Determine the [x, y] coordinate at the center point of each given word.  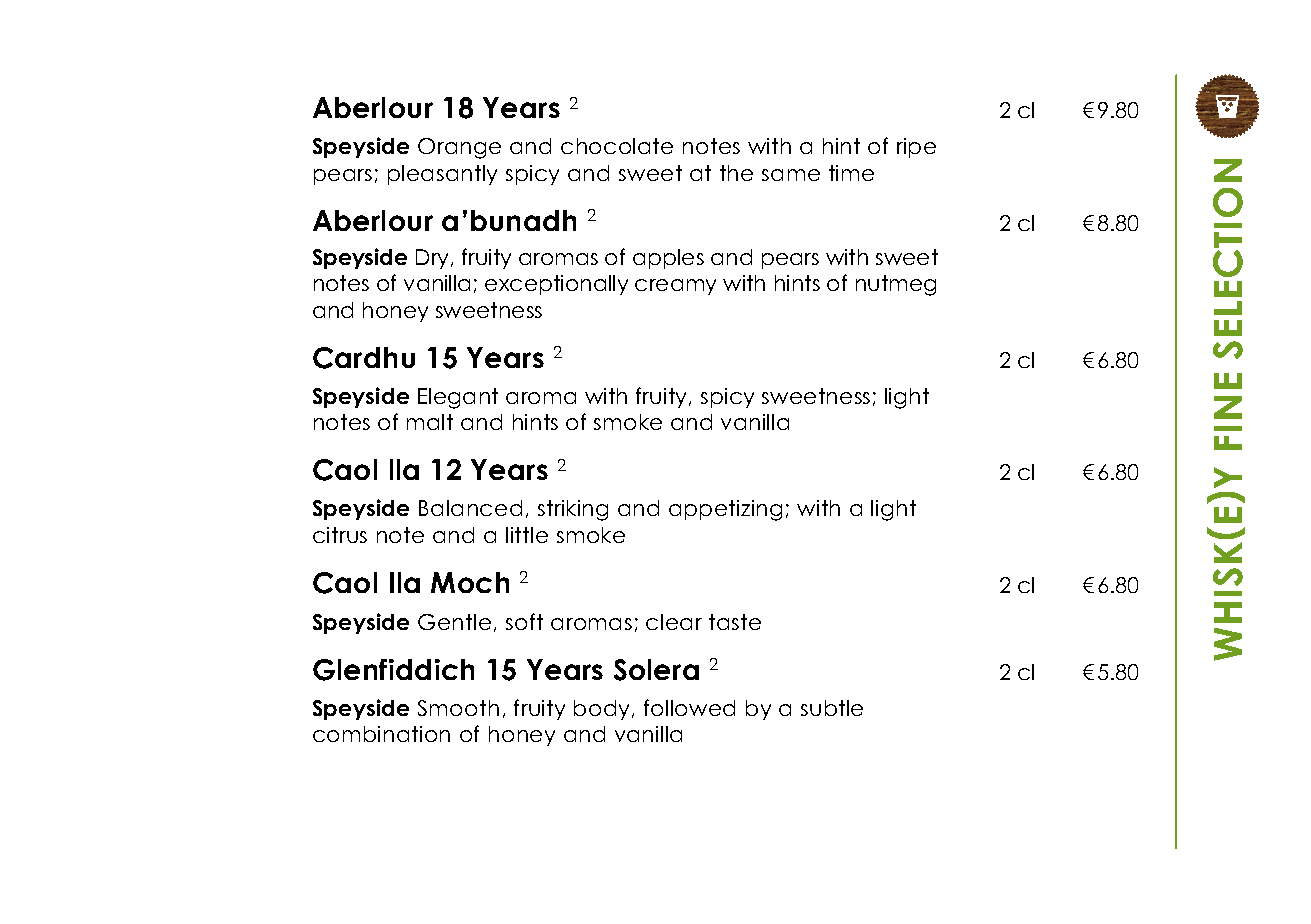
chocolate [617, 146]
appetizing [725, 510]
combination [381, 734]
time [851, 173]
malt [430, 422]
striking [573, 510]
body [601, 710]
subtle [832, 708]
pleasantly [442, 175]
